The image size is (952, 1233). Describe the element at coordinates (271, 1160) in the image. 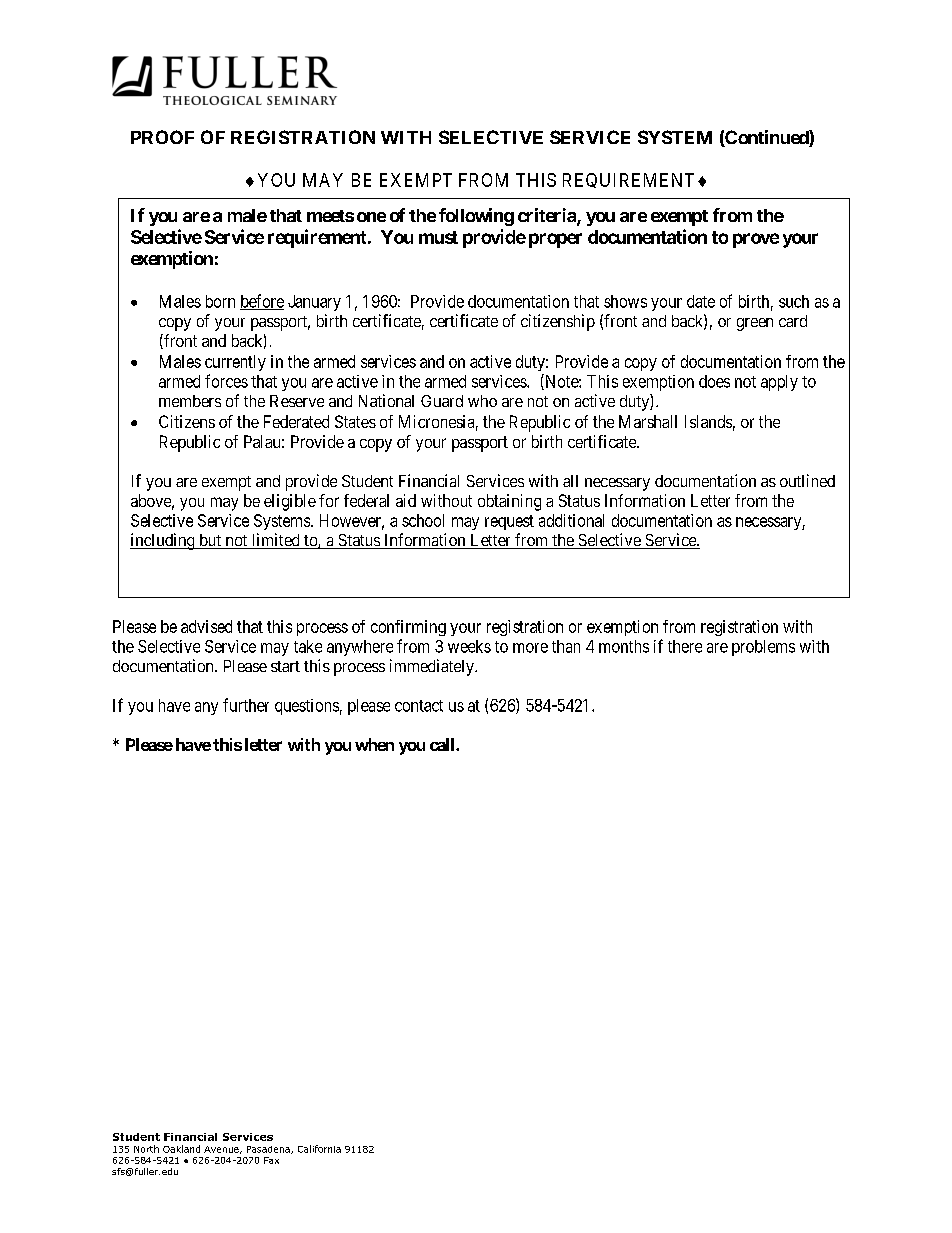

I see `Fax` at that location.
